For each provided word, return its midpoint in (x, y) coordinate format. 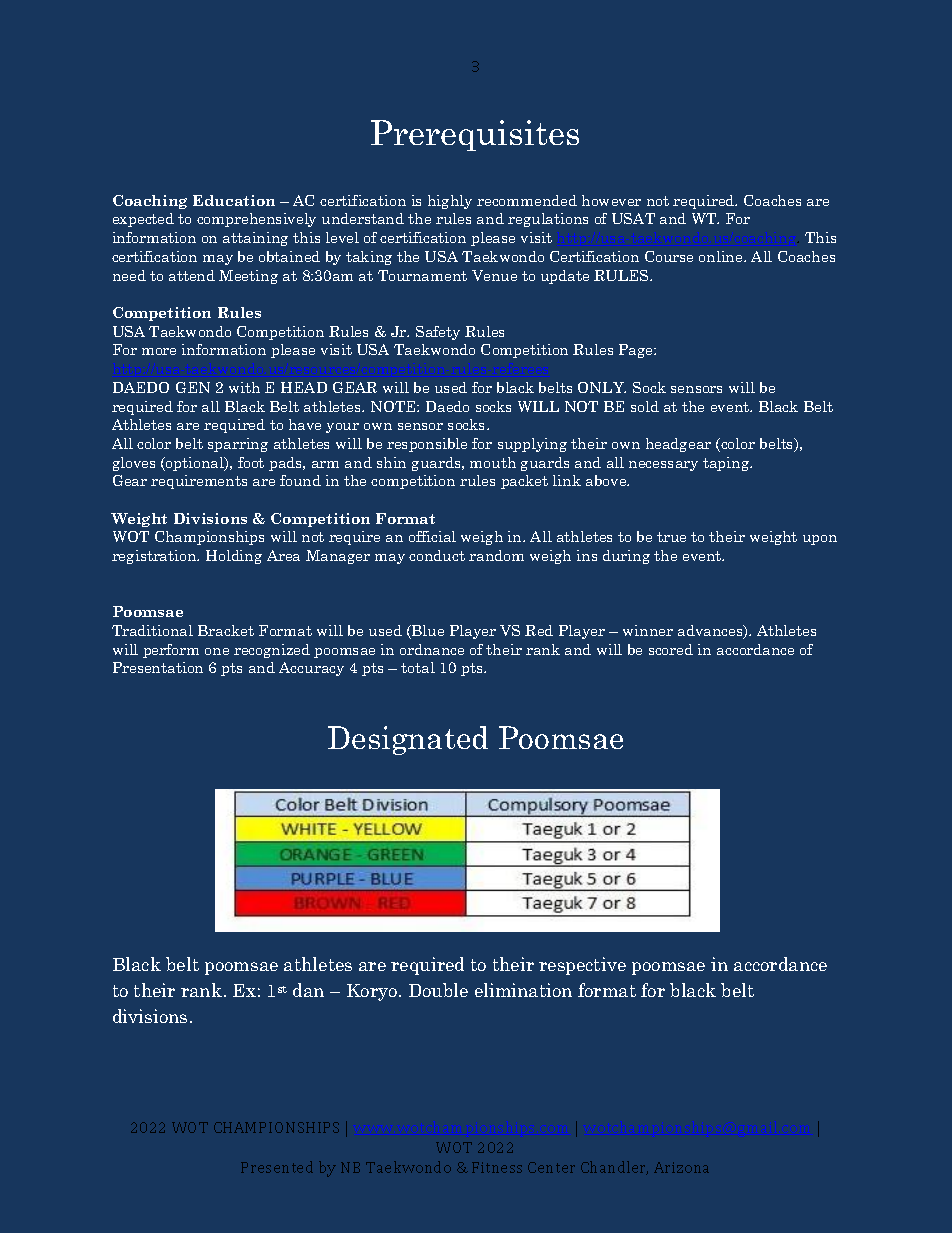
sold (645, 406)
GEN (193, 387)
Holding (234, 557)
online (722, 256)
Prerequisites (475, 135)
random (496, 555)
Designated (408, 740)
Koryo (372, 992)
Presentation (158, 667)
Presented (277, 1167)
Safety (438, 333)
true (671, 537)
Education (234, 200)
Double (438, 990)
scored (671, 649)
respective (582, 966)
